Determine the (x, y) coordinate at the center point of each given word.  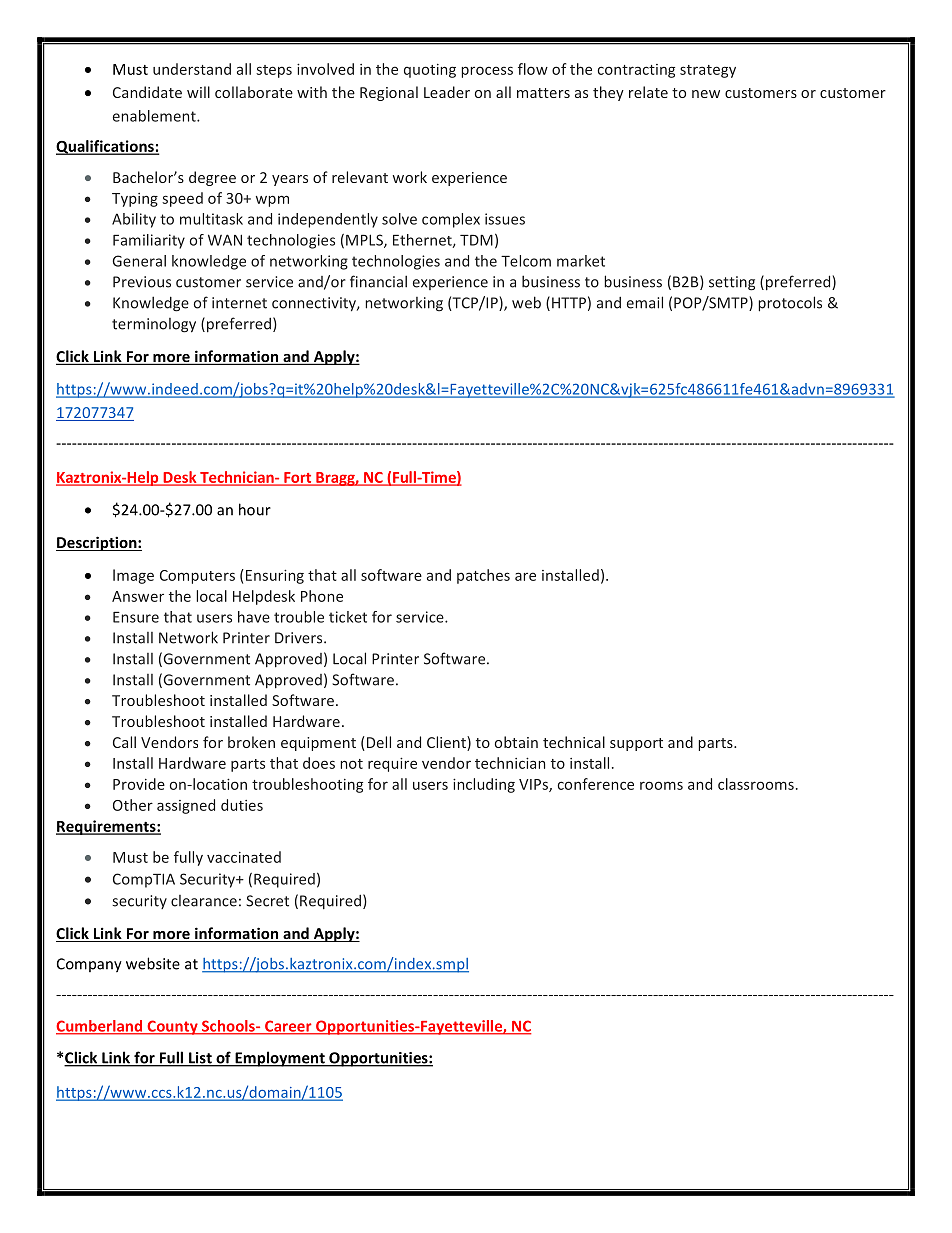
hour (255, 509)
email (645, 302)
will (198, 92)
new (706, 94)
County (172, 1027)
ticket (348, 617)
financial (378, 281)
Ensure (136, 617)
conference (596, 784)
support (636, 744)
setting (732, 283)
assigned (186, 806)
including (484, 785)
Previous (142, 282)
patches (483, 576)
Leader (447, 92)
